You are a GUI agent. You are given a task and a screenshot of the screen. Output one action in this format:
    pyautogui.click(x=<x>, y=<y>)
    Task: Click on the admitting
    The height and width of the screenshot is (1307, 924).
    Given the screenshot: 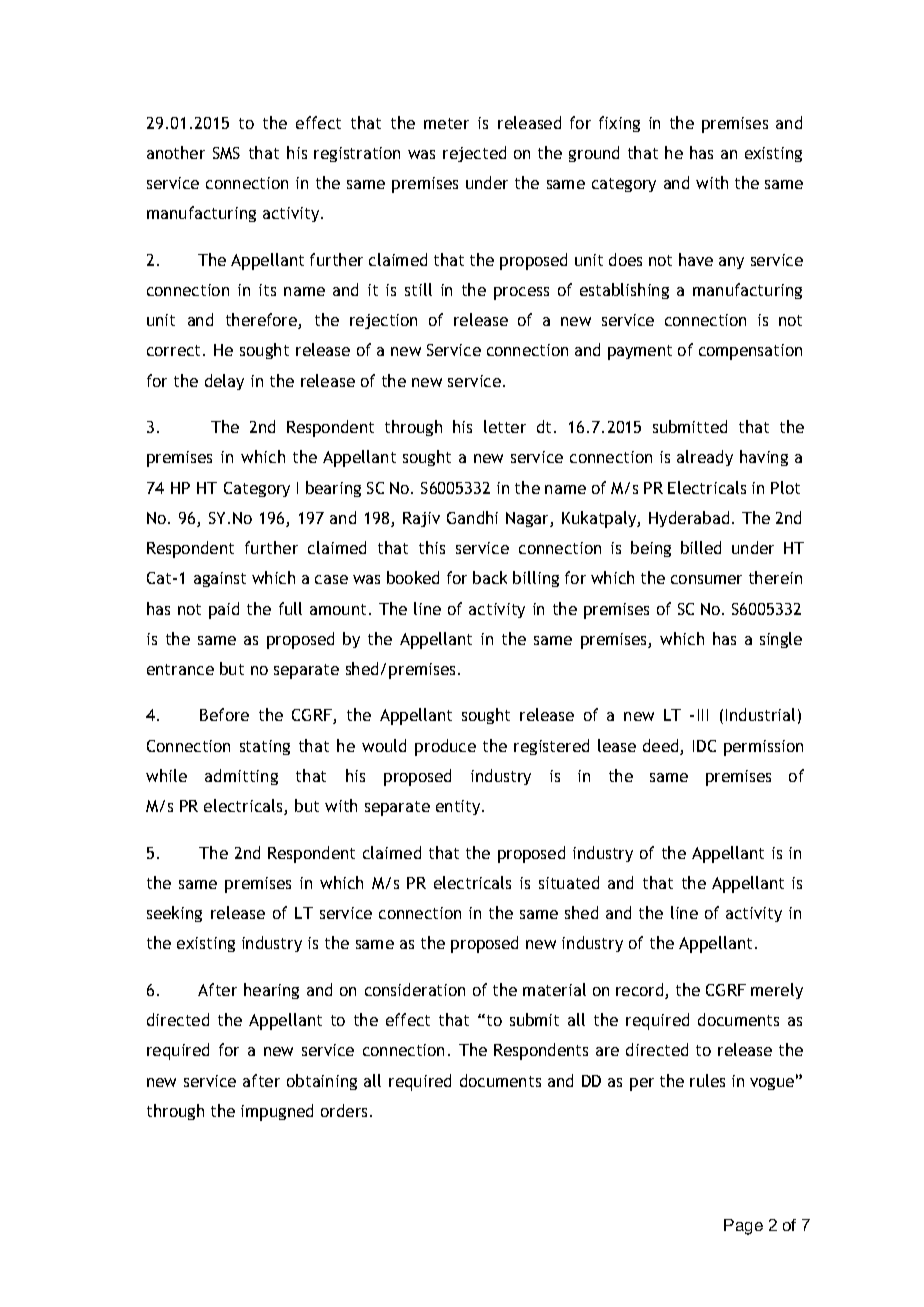 What is the action you would take?
    pyautogui.click(x=241, y=777)
